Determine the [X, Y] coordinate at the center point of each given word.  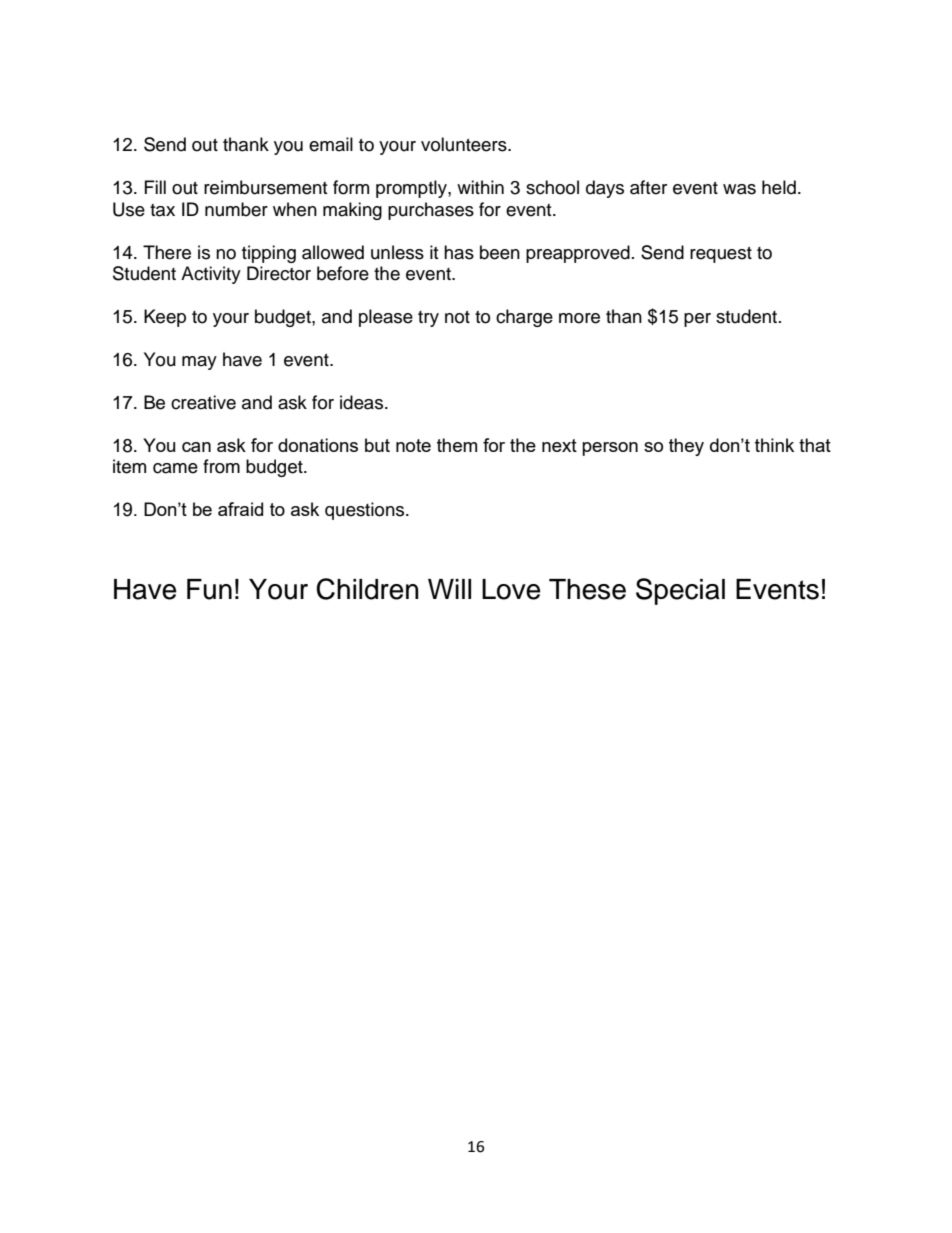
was [739, 189]
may [199, 363]
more [579, 318]
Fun [209, 589]
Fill [155, 187]
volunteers [465, 144]
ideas [363, 402]
